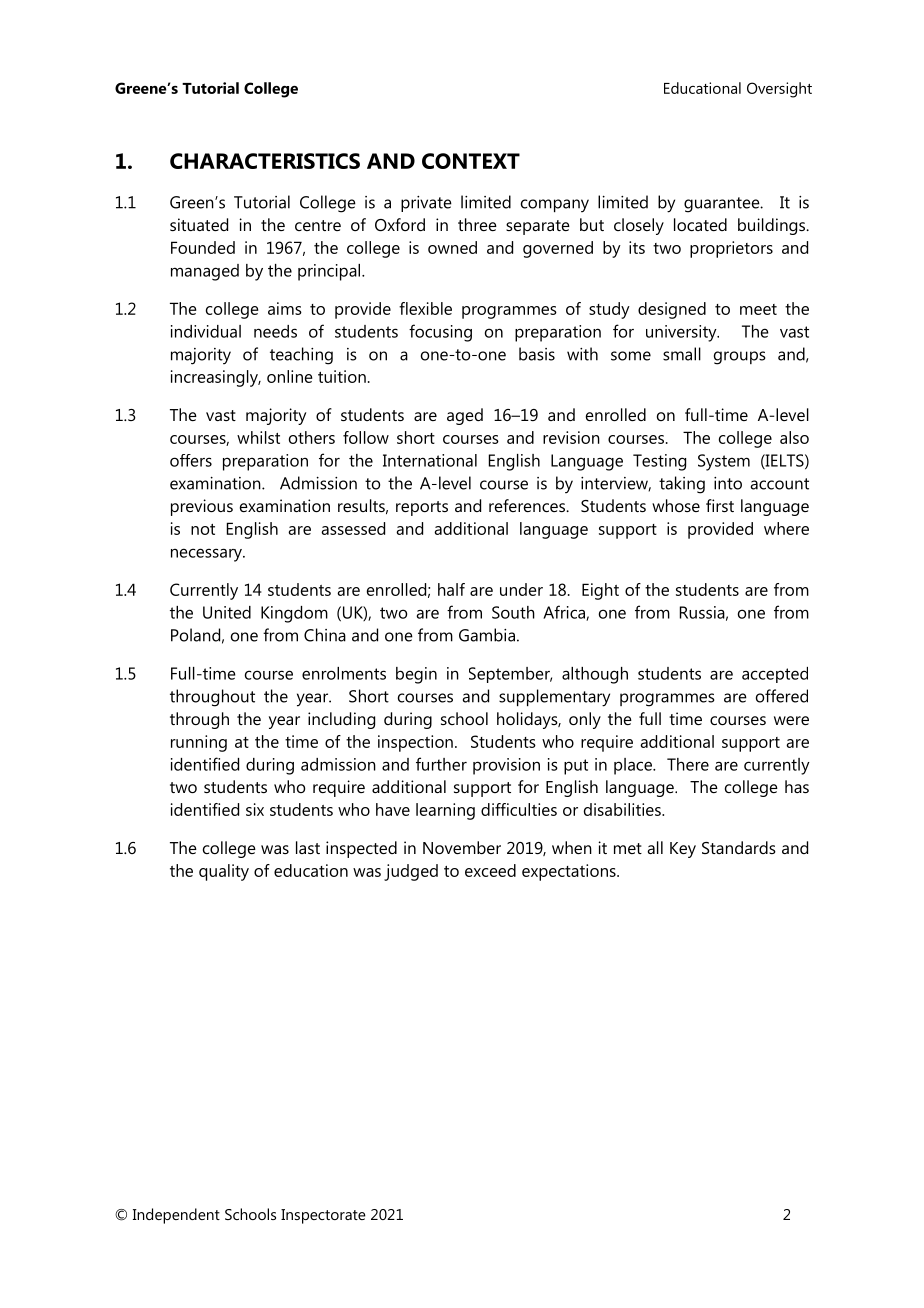 The width and height of the page is (924, 1308). Describe the element at coordinates (537, 354) in the page. I see `basis` at that location.
